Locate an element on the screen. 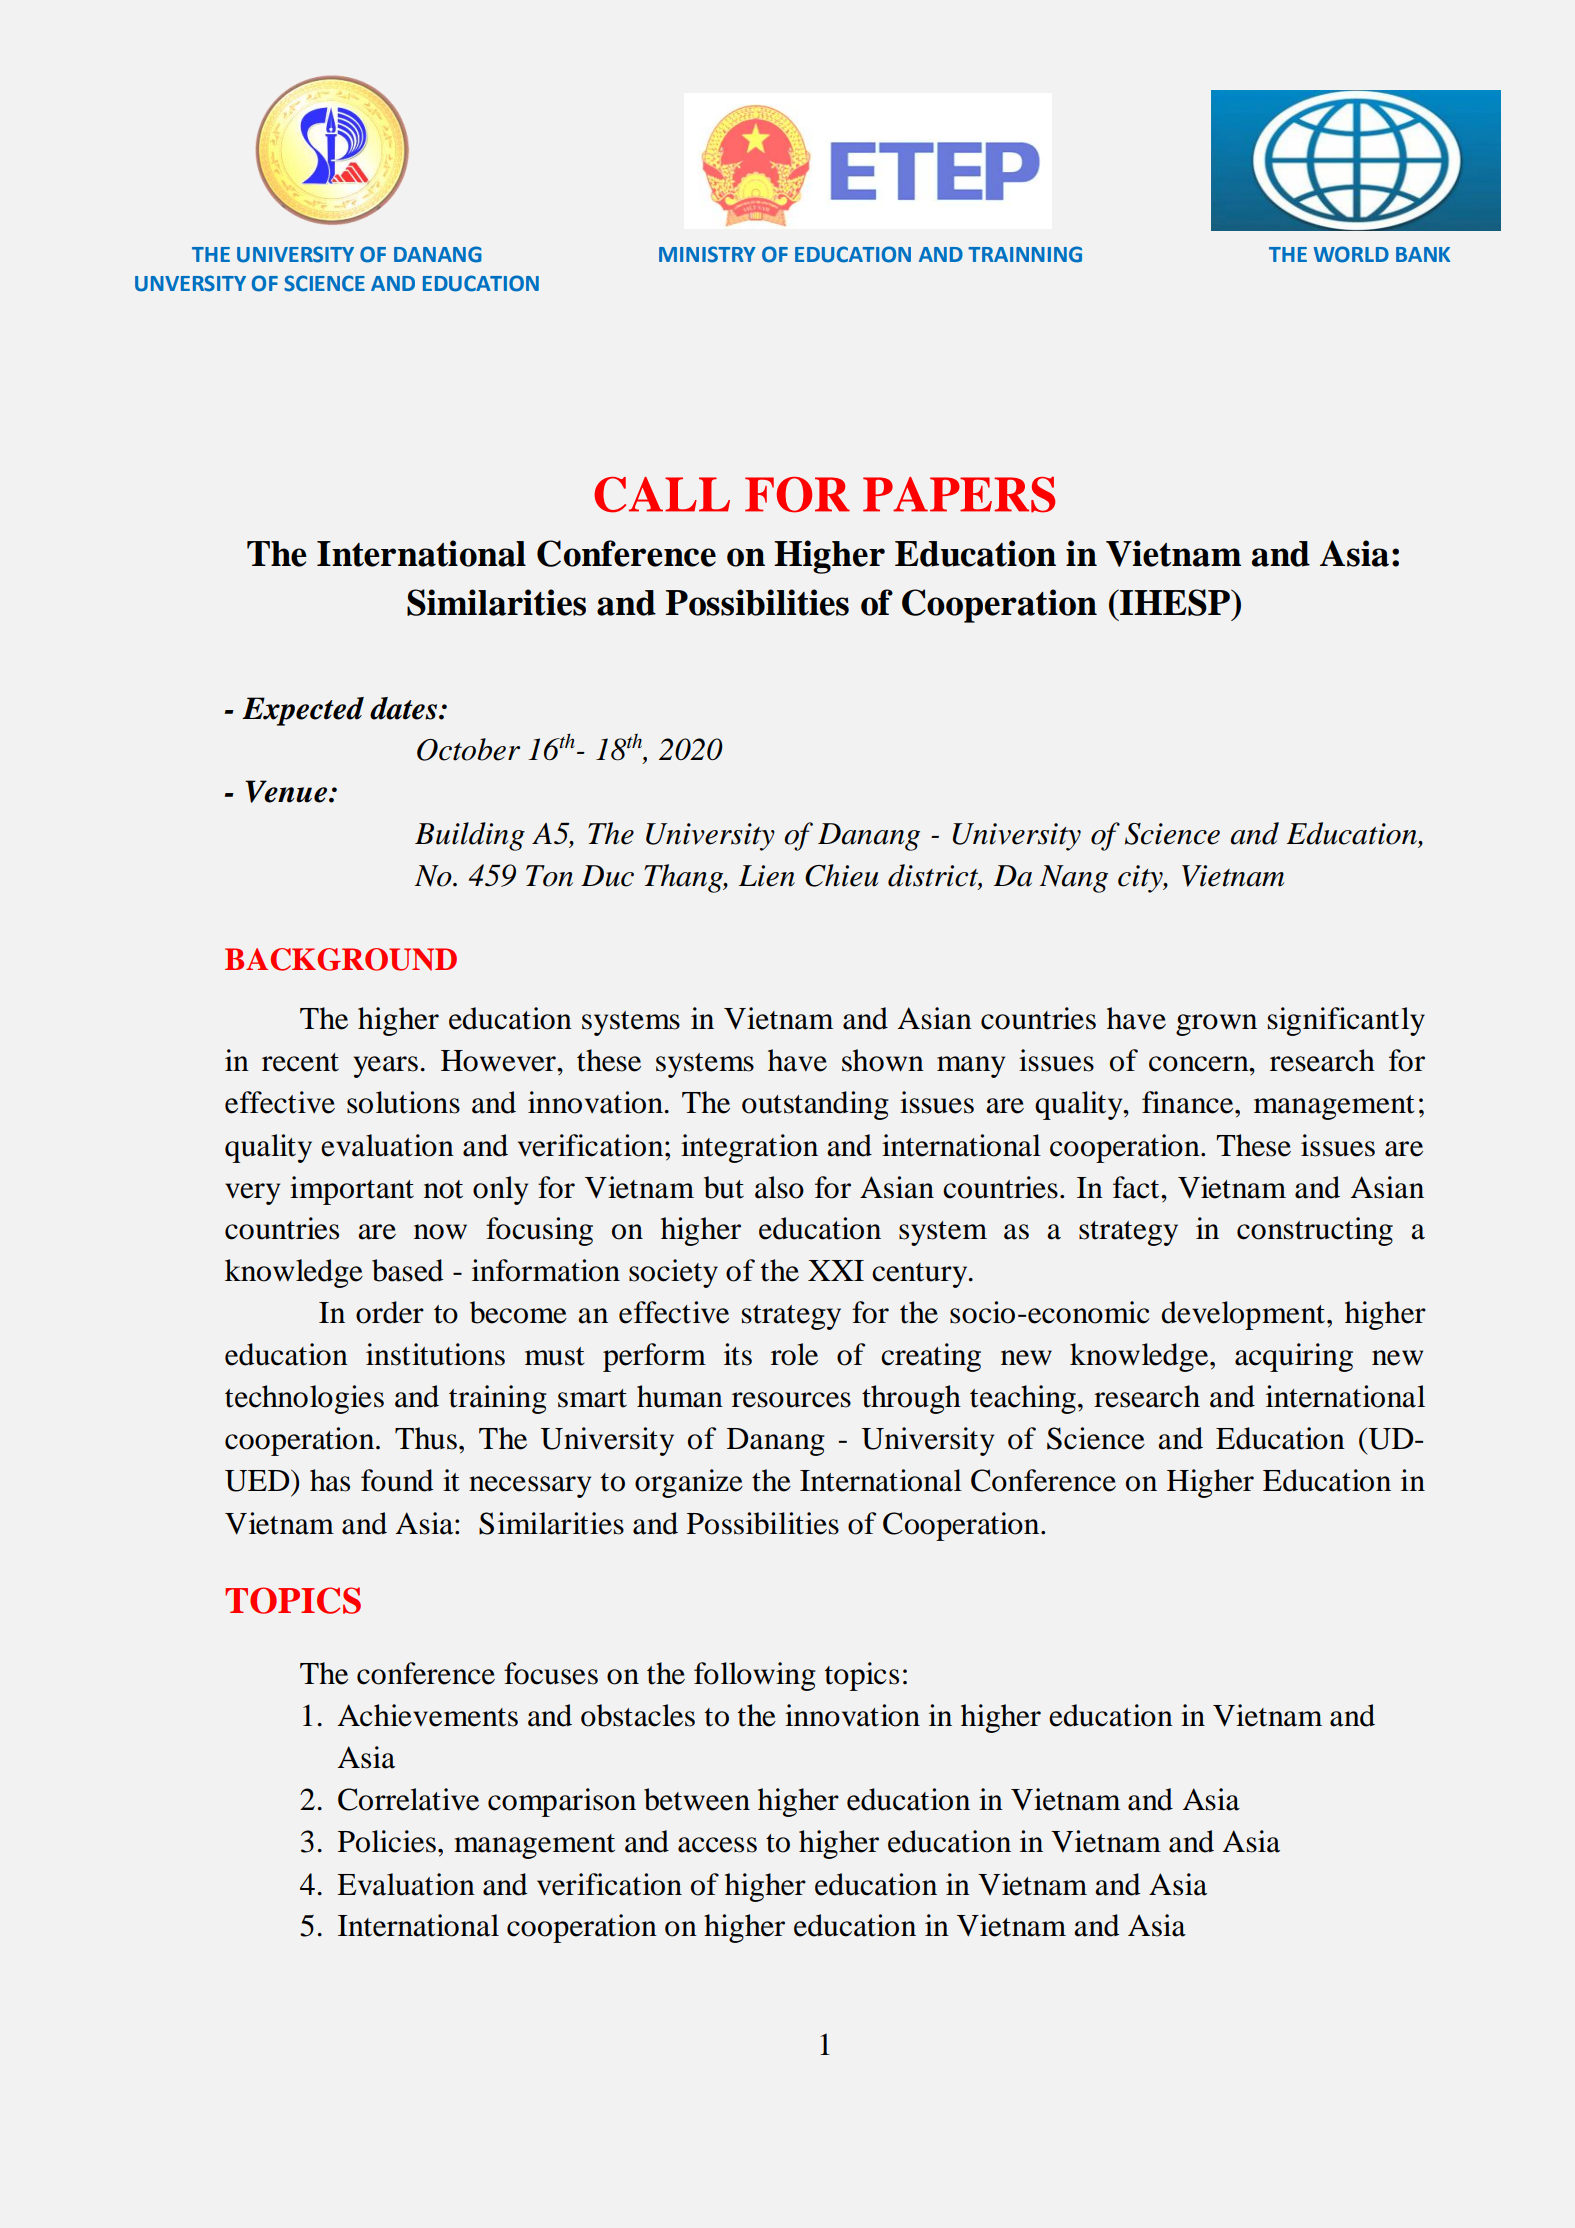  BACKGROUND is located at coordinates (341, 959).
